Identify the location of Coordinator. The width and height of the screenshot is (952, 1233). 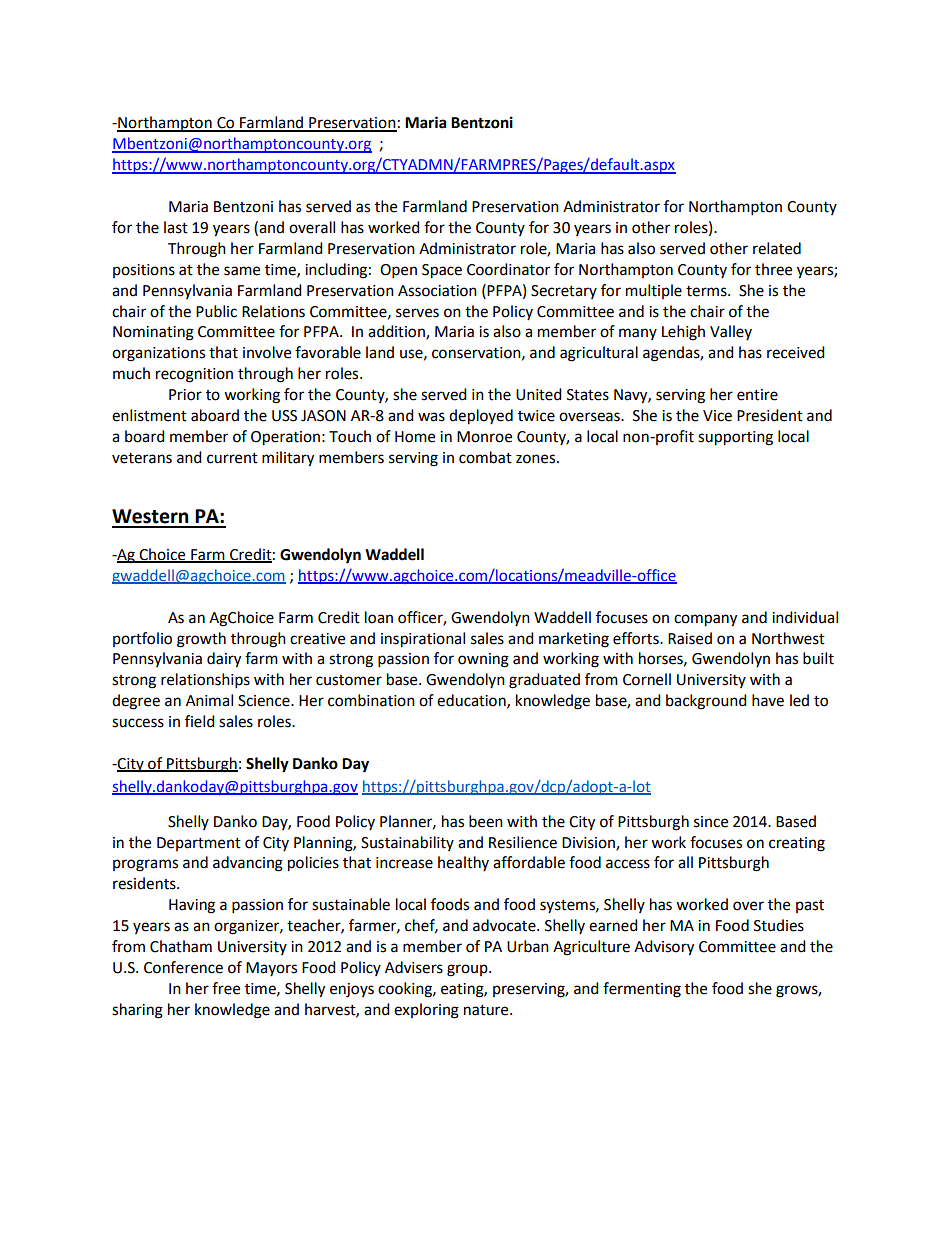
(508, 269).
